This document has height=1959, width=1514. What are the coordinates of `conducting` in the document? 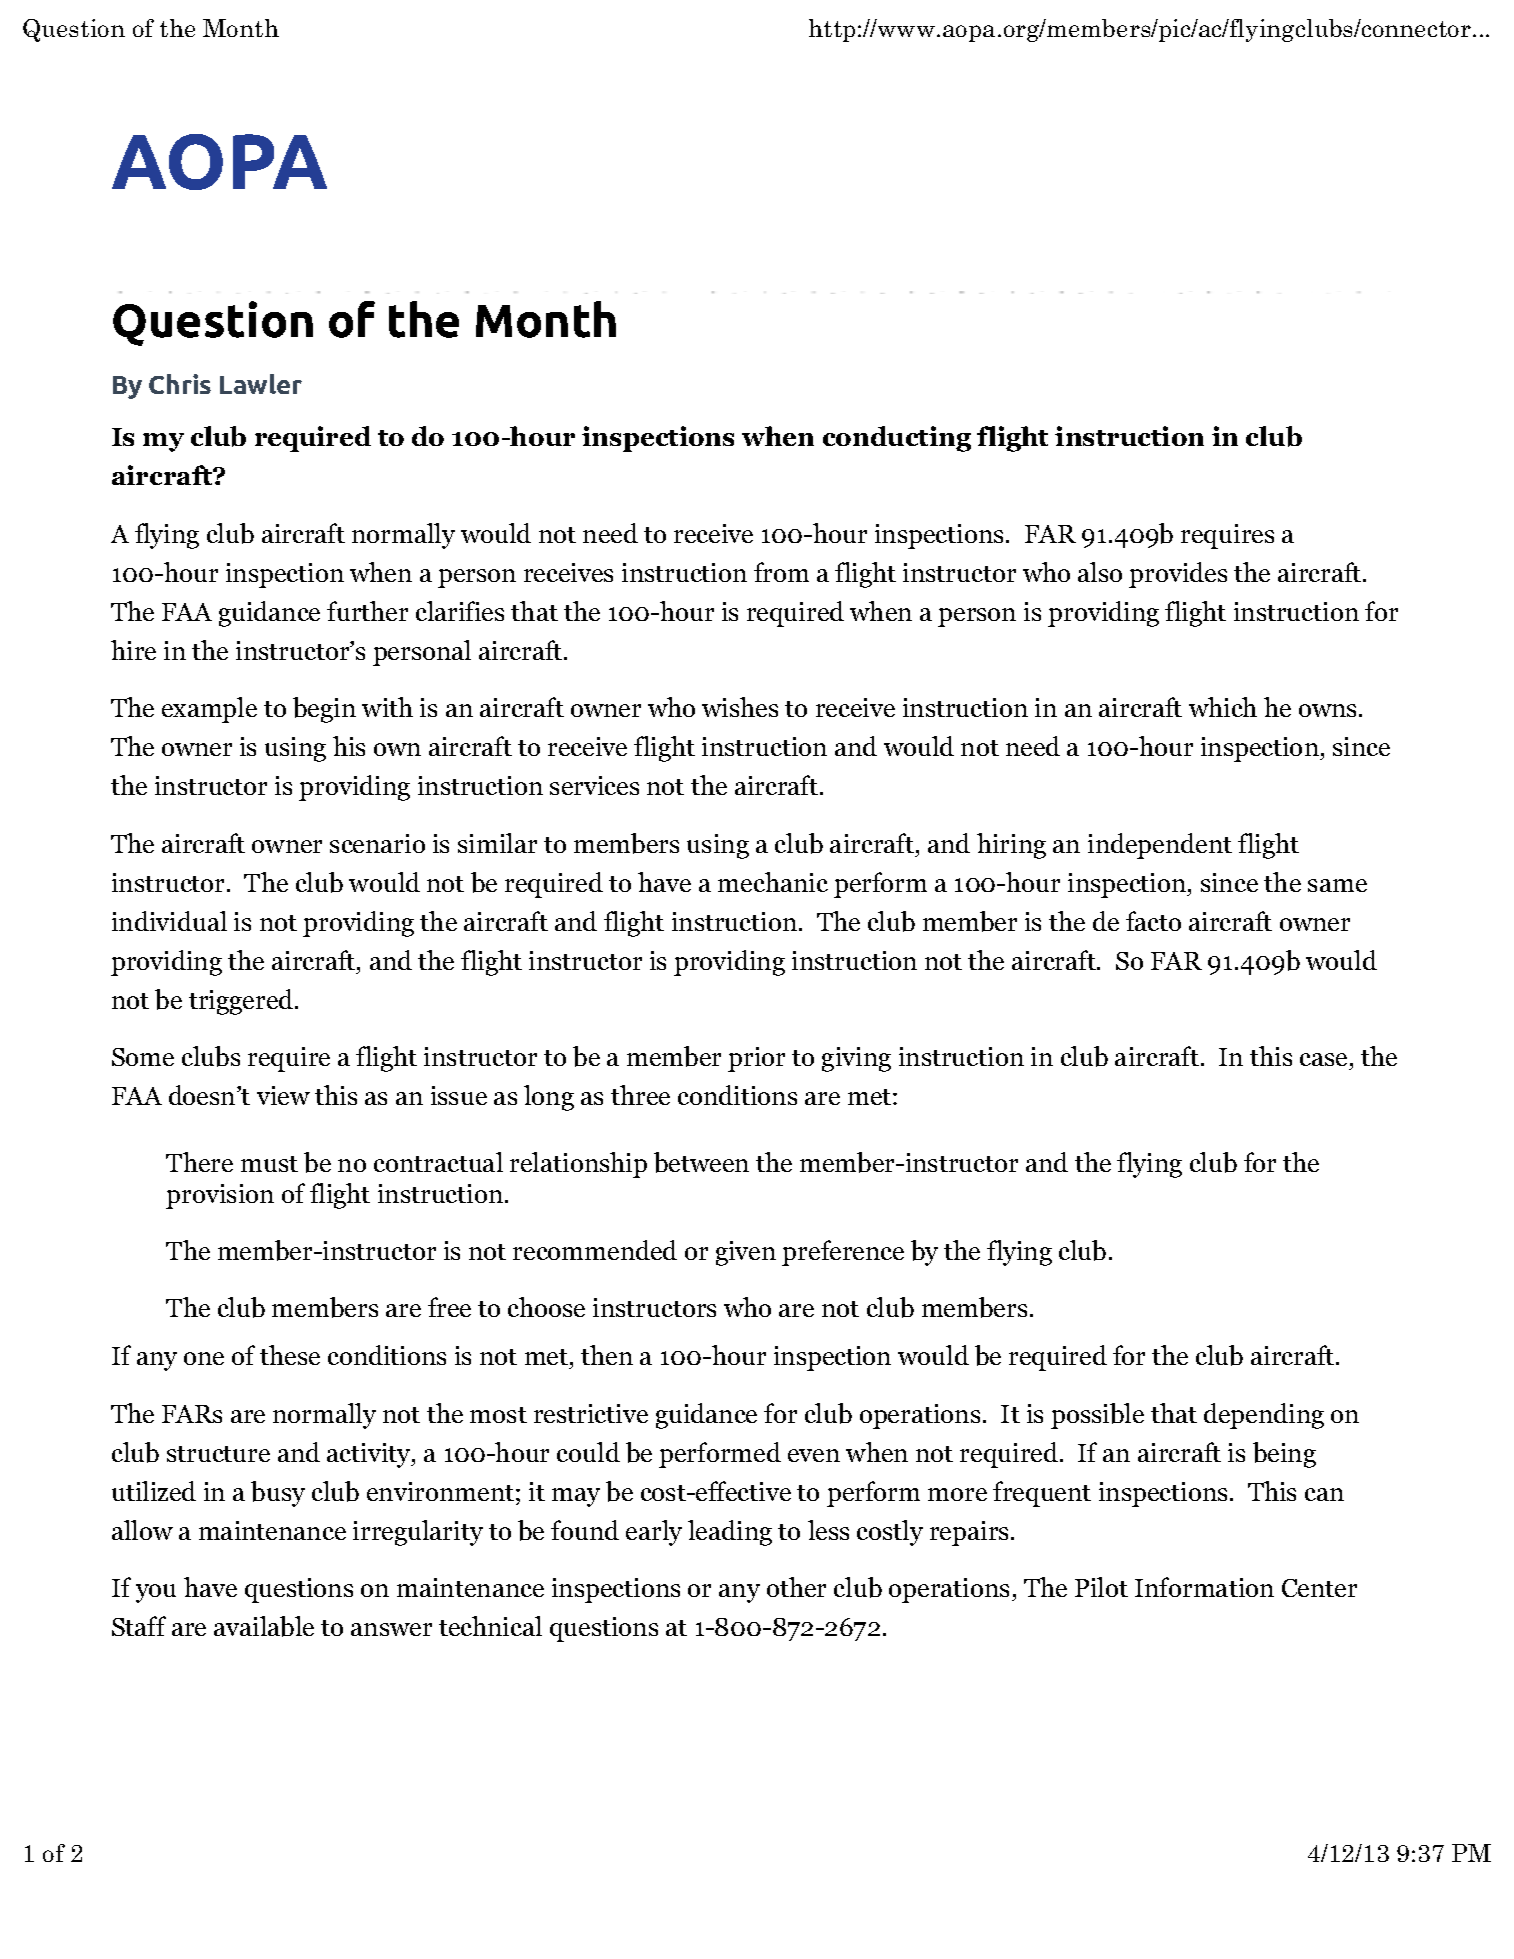 It's located at (897, 439).
